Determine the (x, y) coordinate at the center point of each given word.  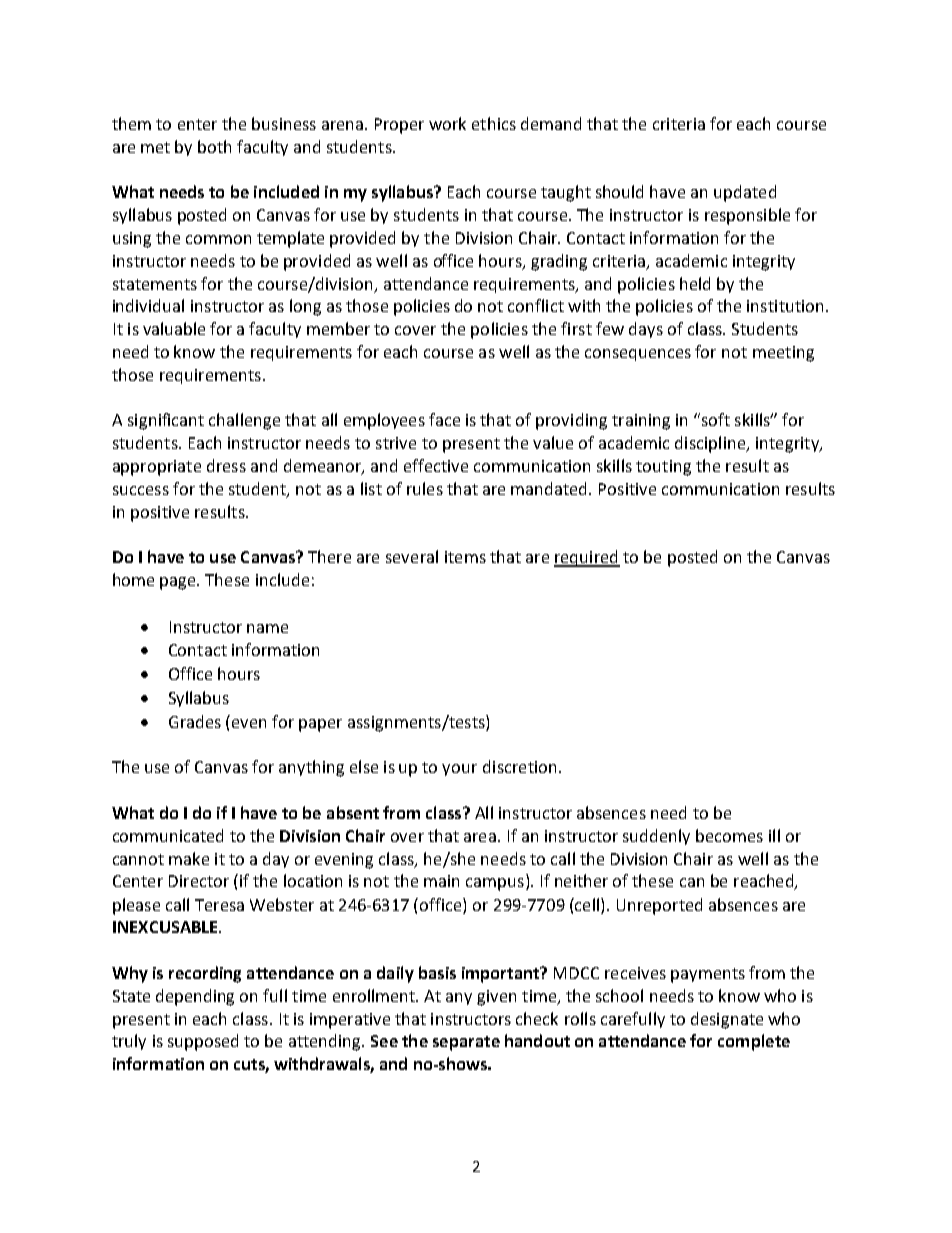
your (459, 770)
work (447, 123)
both (214, 146)
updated (745, 193)
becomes (729, 835)
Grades (195, 721)
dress (226, 465)
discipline (711, 444)
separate (466, 1043)
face (444, 419)
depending (195, 997)
